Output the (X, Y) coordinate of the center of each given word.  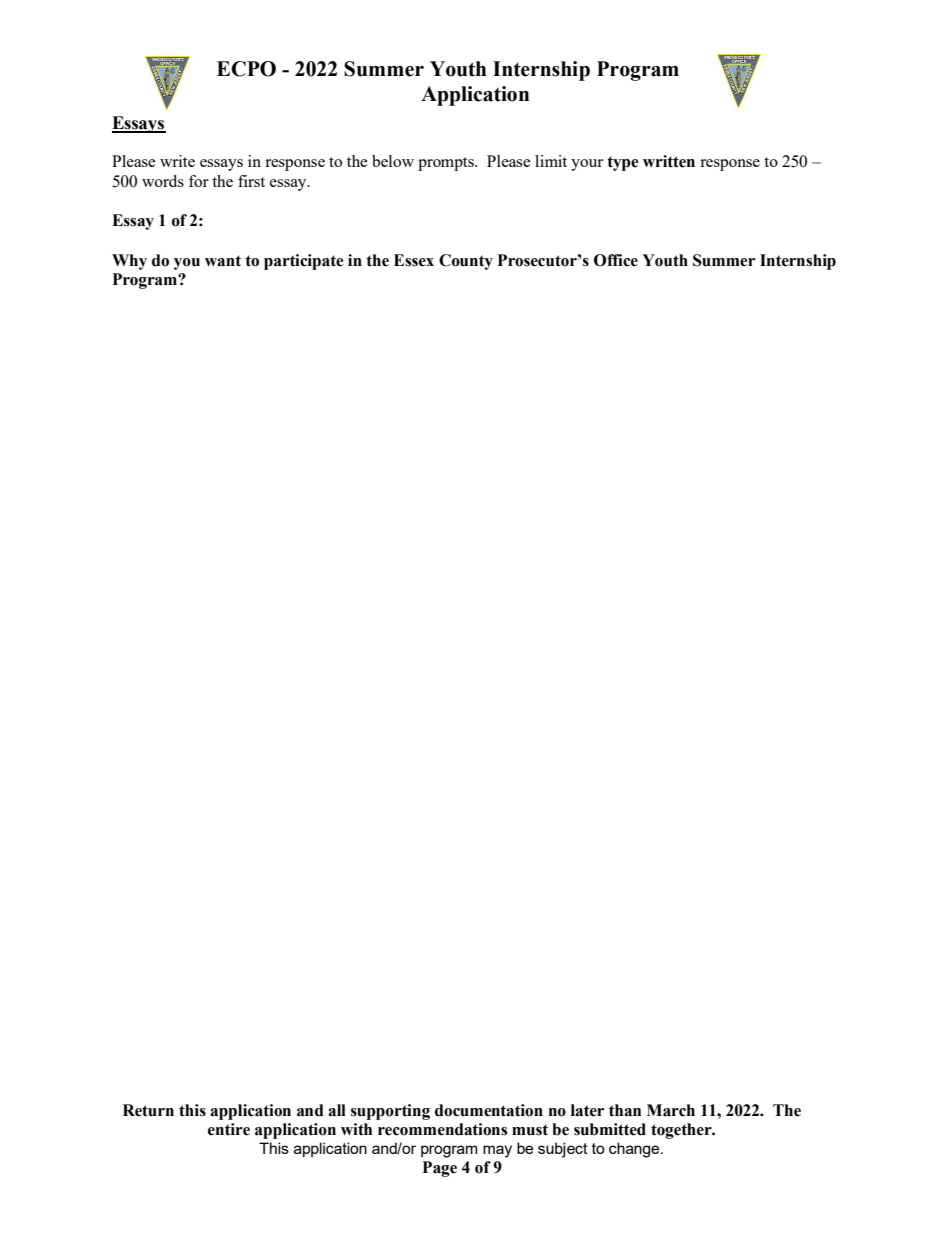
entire (229, 1129)
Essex (414, 260)
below (393, 161)
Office (616, 260)
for (199, 181)
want (223, 261)
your (587, 165)
